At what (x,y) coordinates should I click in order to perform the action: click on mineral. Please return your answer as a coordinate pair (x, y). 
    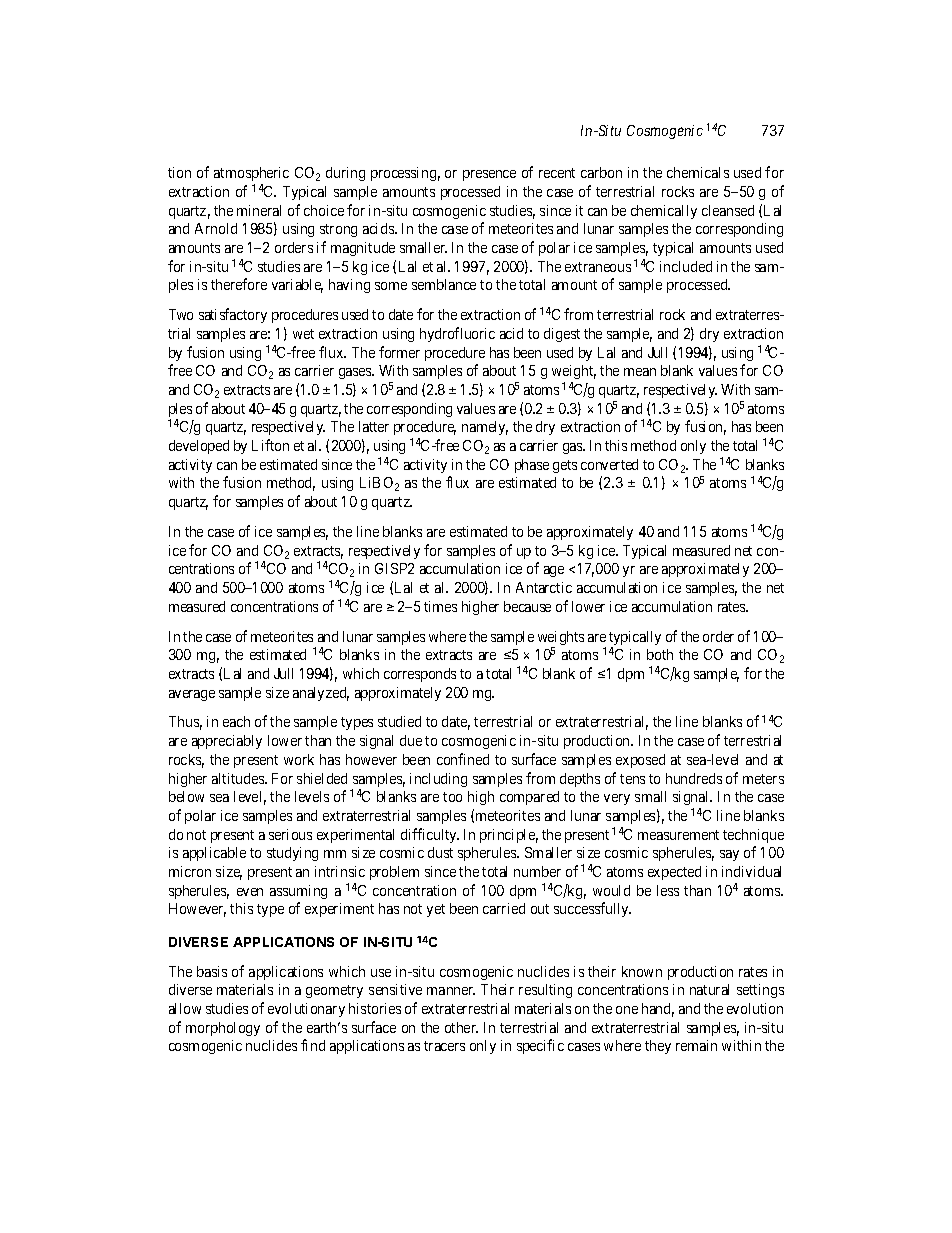
    Looking at the image, I should click on (259, 210).
